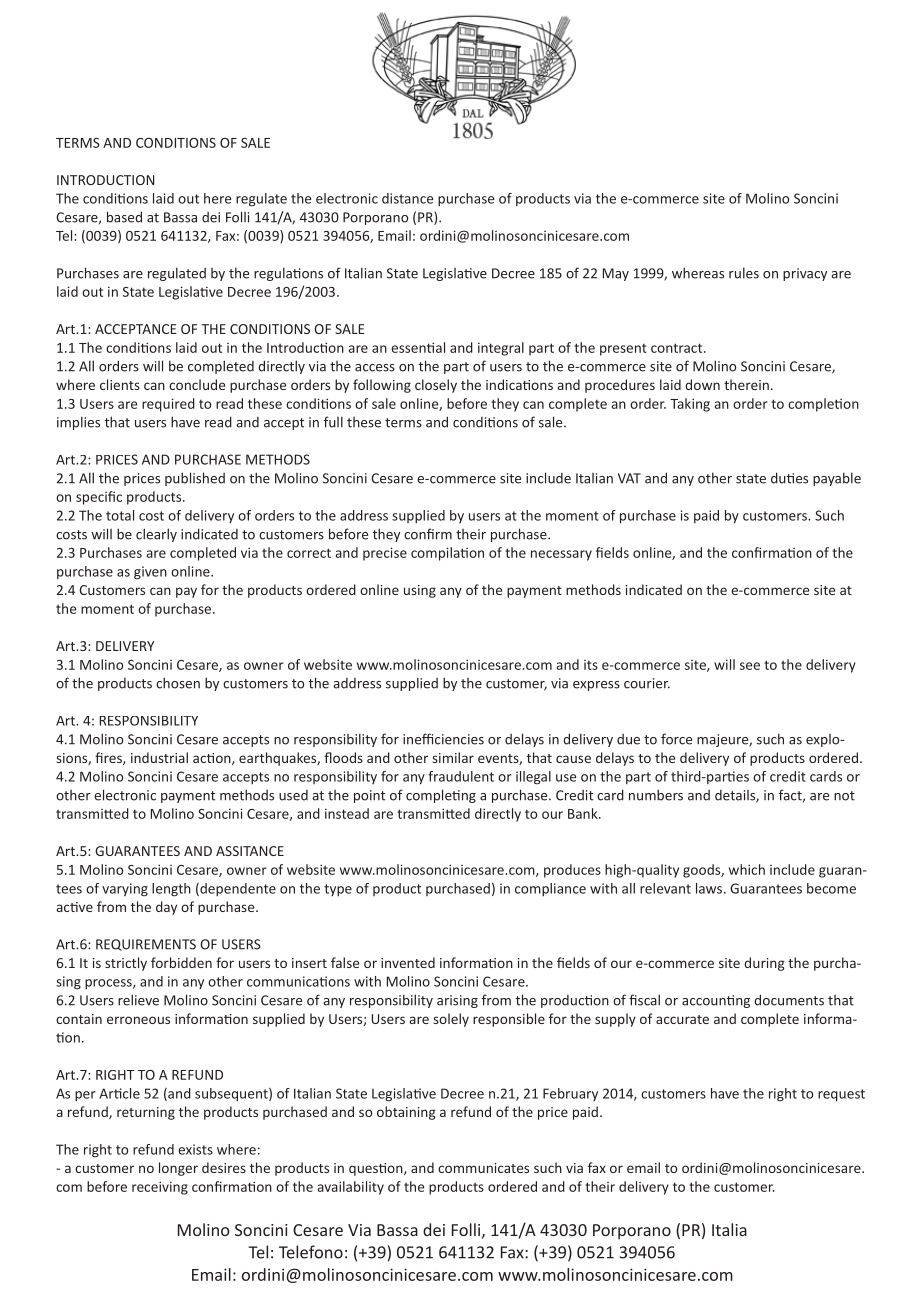 The width and height of the image is (924, 1308). Describe the element at coordinates (461, 776) in the image. I see `fraudulent` at that location.
